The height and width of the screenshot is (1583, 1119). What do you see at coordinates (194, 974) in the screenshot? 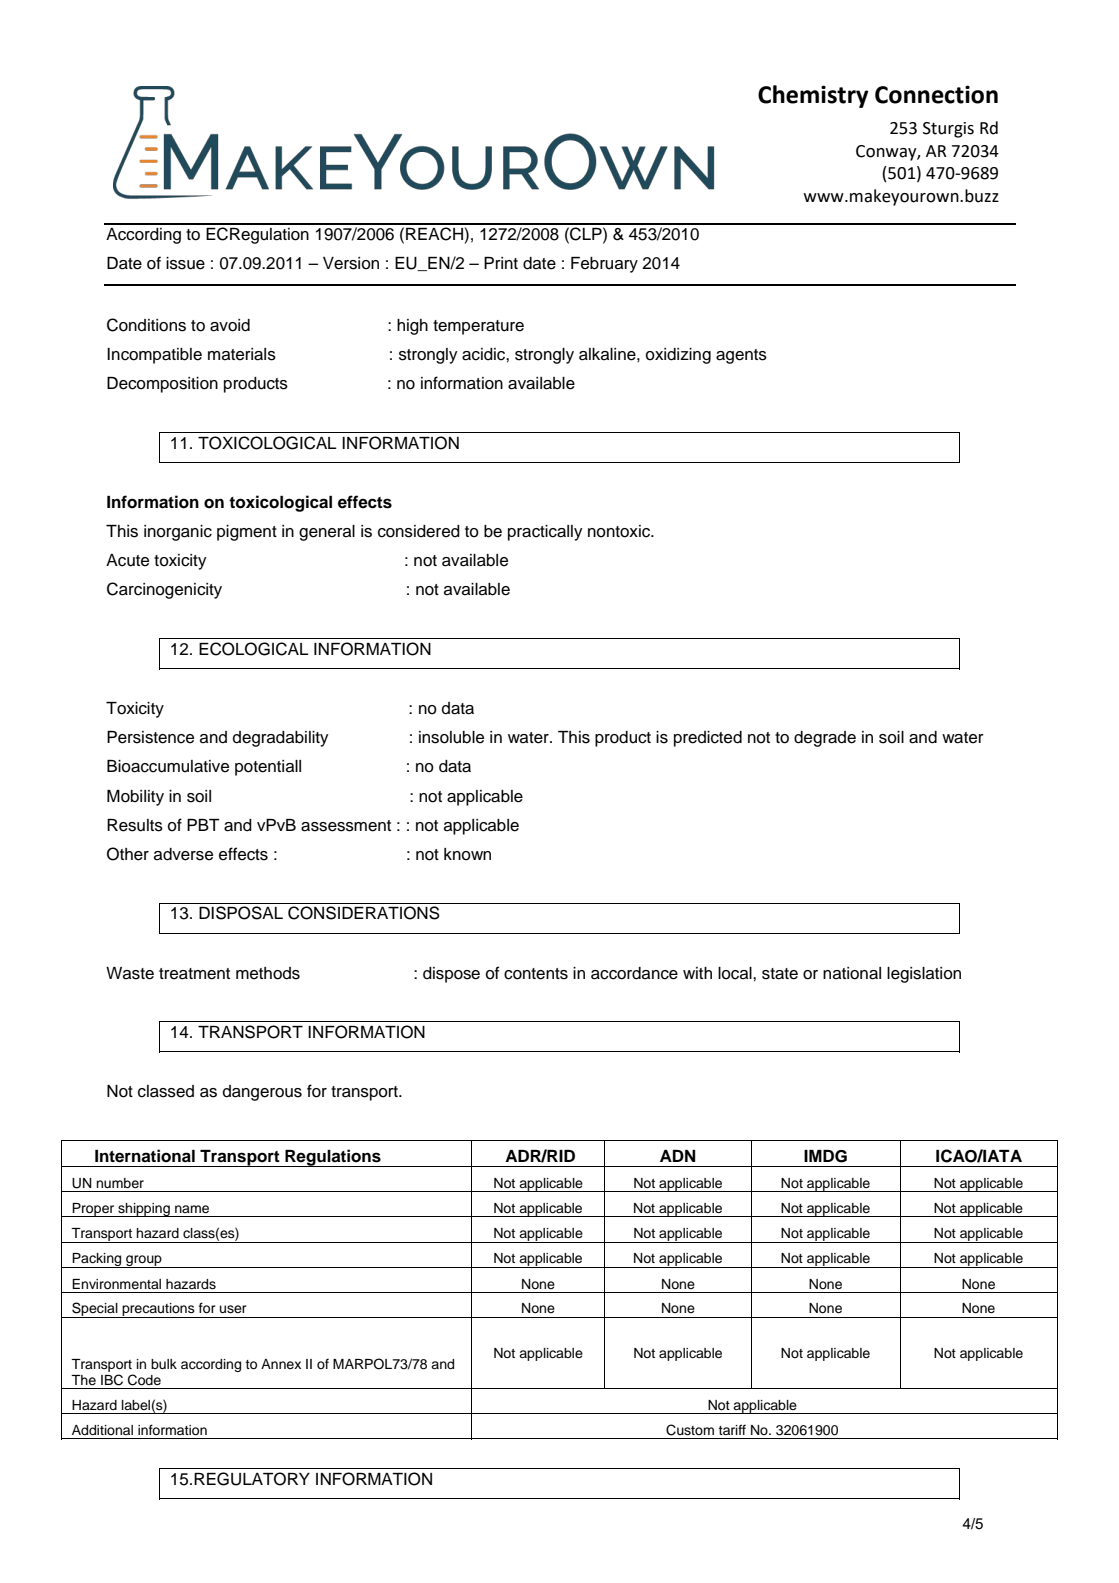
I see `treatment` at bounding box center [194, 974].
